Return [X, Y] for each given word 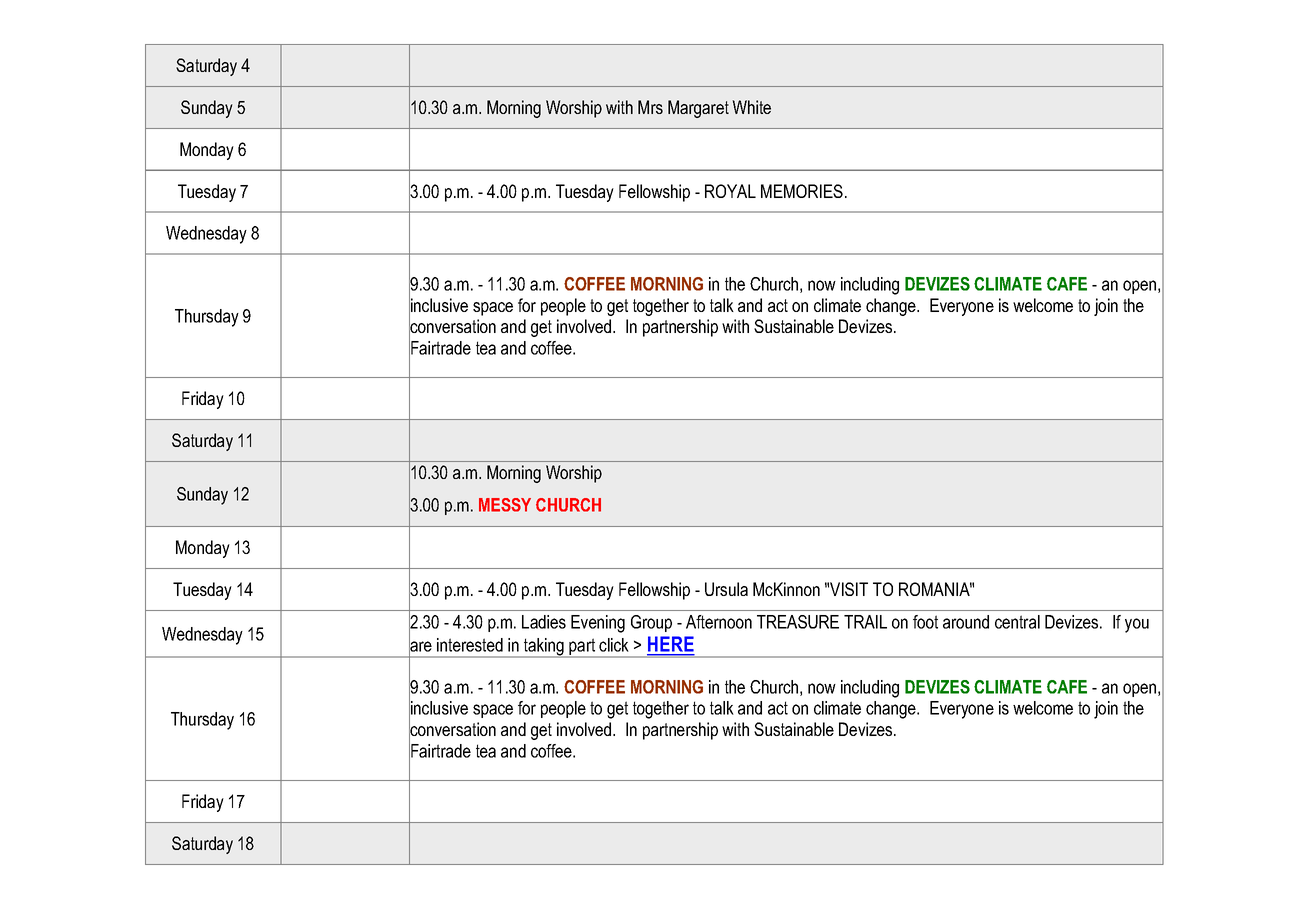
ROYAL [730, 191]
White [751, 107]
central [1017, 622]
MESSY [505, 505]
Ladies [544, 622]
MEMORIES [802, 191]
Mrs [650, 107]
